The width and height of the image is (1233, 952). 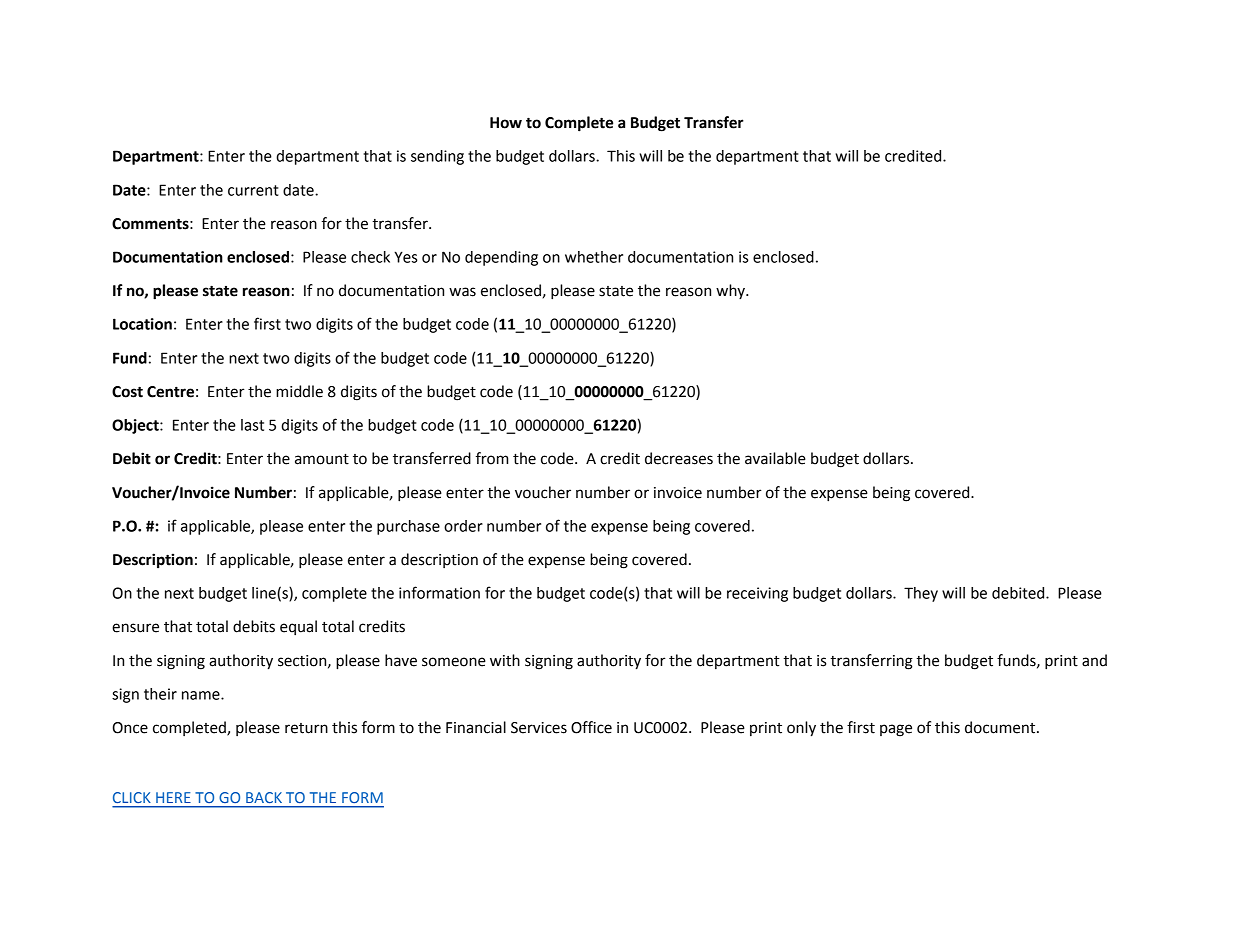 What do you see at coordinates (731, 291) in the image?
I see `why` at bounding box center [731, 291].
